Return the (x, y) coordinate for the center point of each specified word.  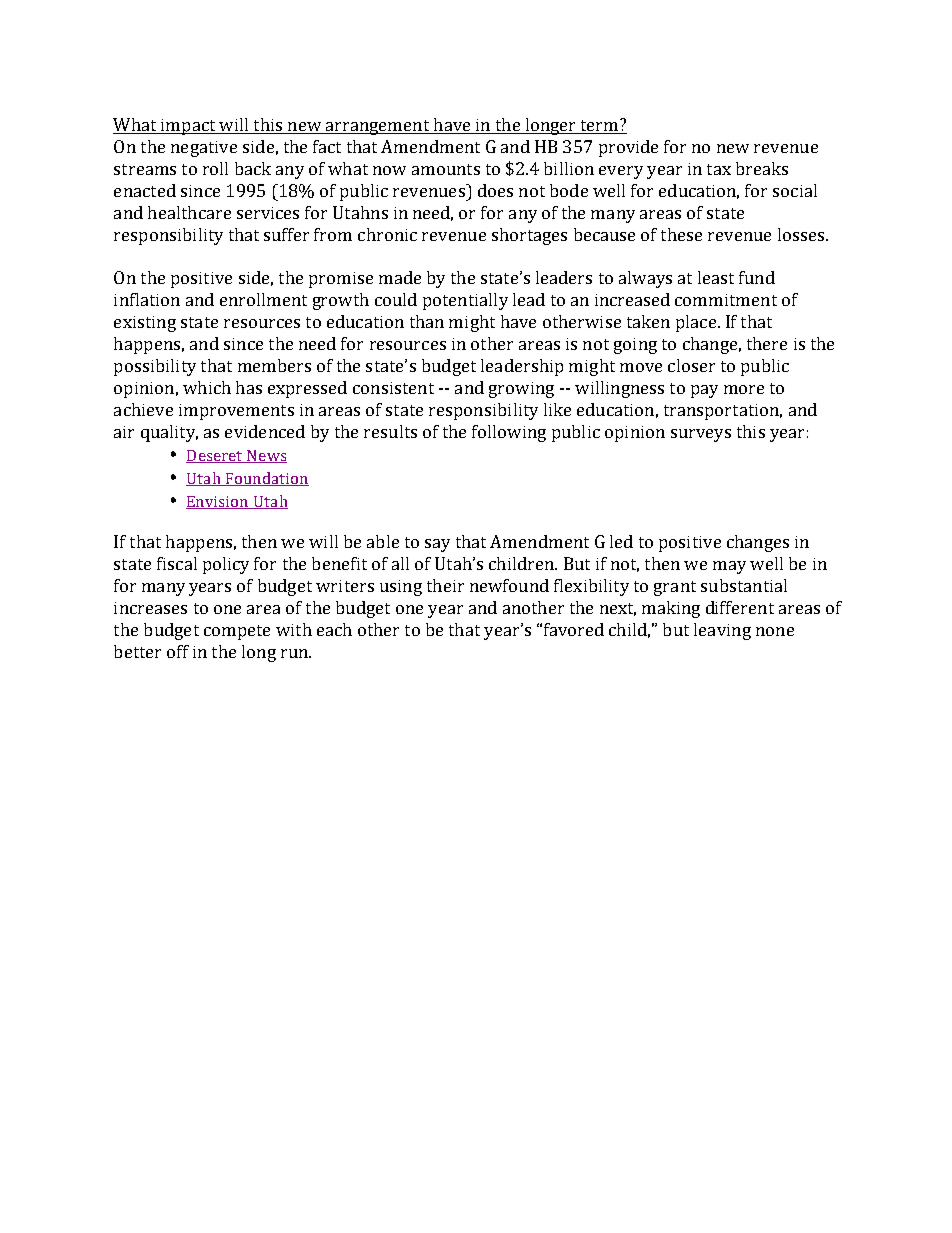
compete (237, 632)
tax (719, 169)
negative (204, 149)
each (334, 629)
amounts (446, 169)
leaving (722, 631)
